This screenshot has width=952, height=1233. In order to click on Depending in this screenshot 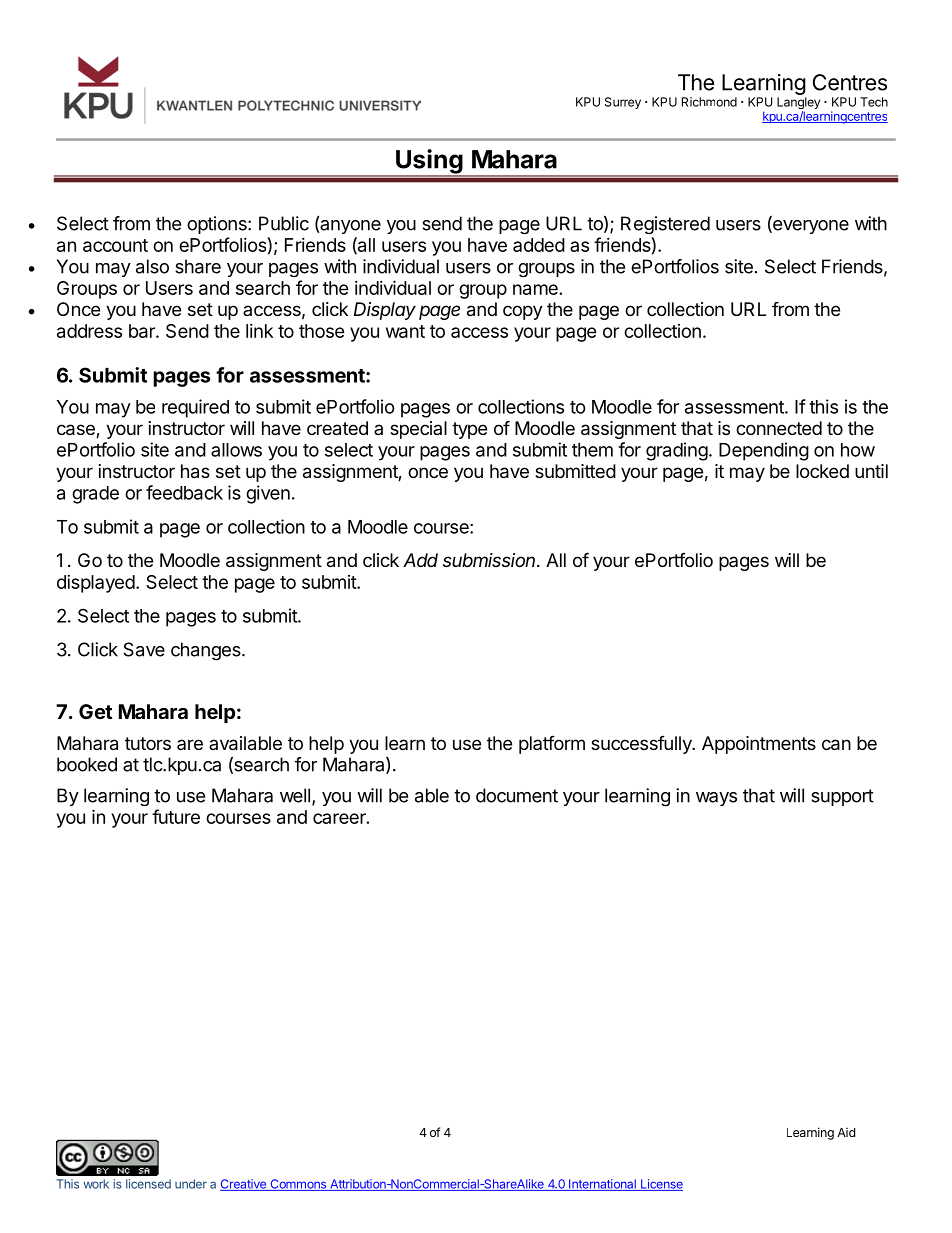, I will do `click(764, 451)`.
